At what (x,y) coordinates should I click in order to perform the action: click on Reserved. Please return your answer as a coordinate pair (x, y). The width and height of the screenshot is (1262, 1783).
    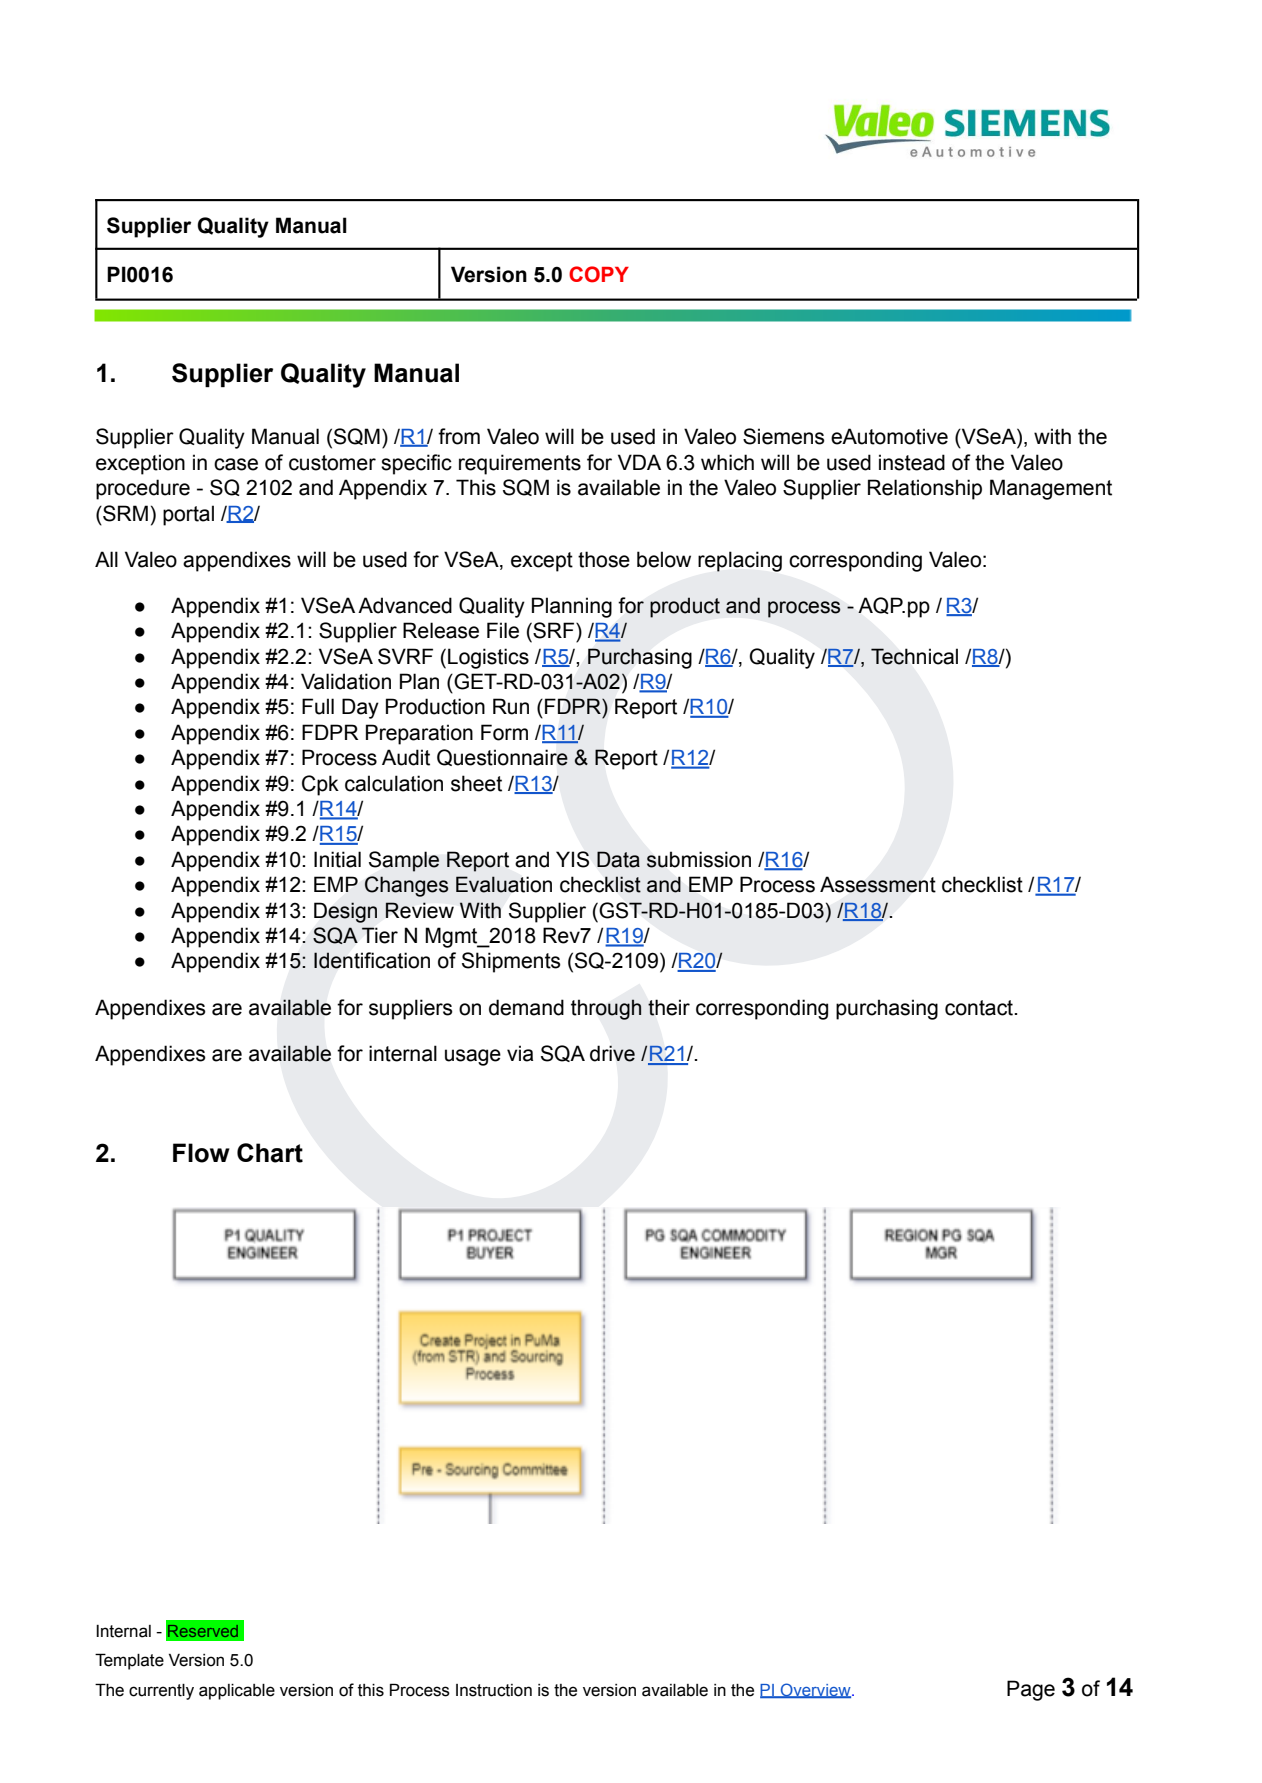
    Looking at the image, I should click on (203, 1631).
